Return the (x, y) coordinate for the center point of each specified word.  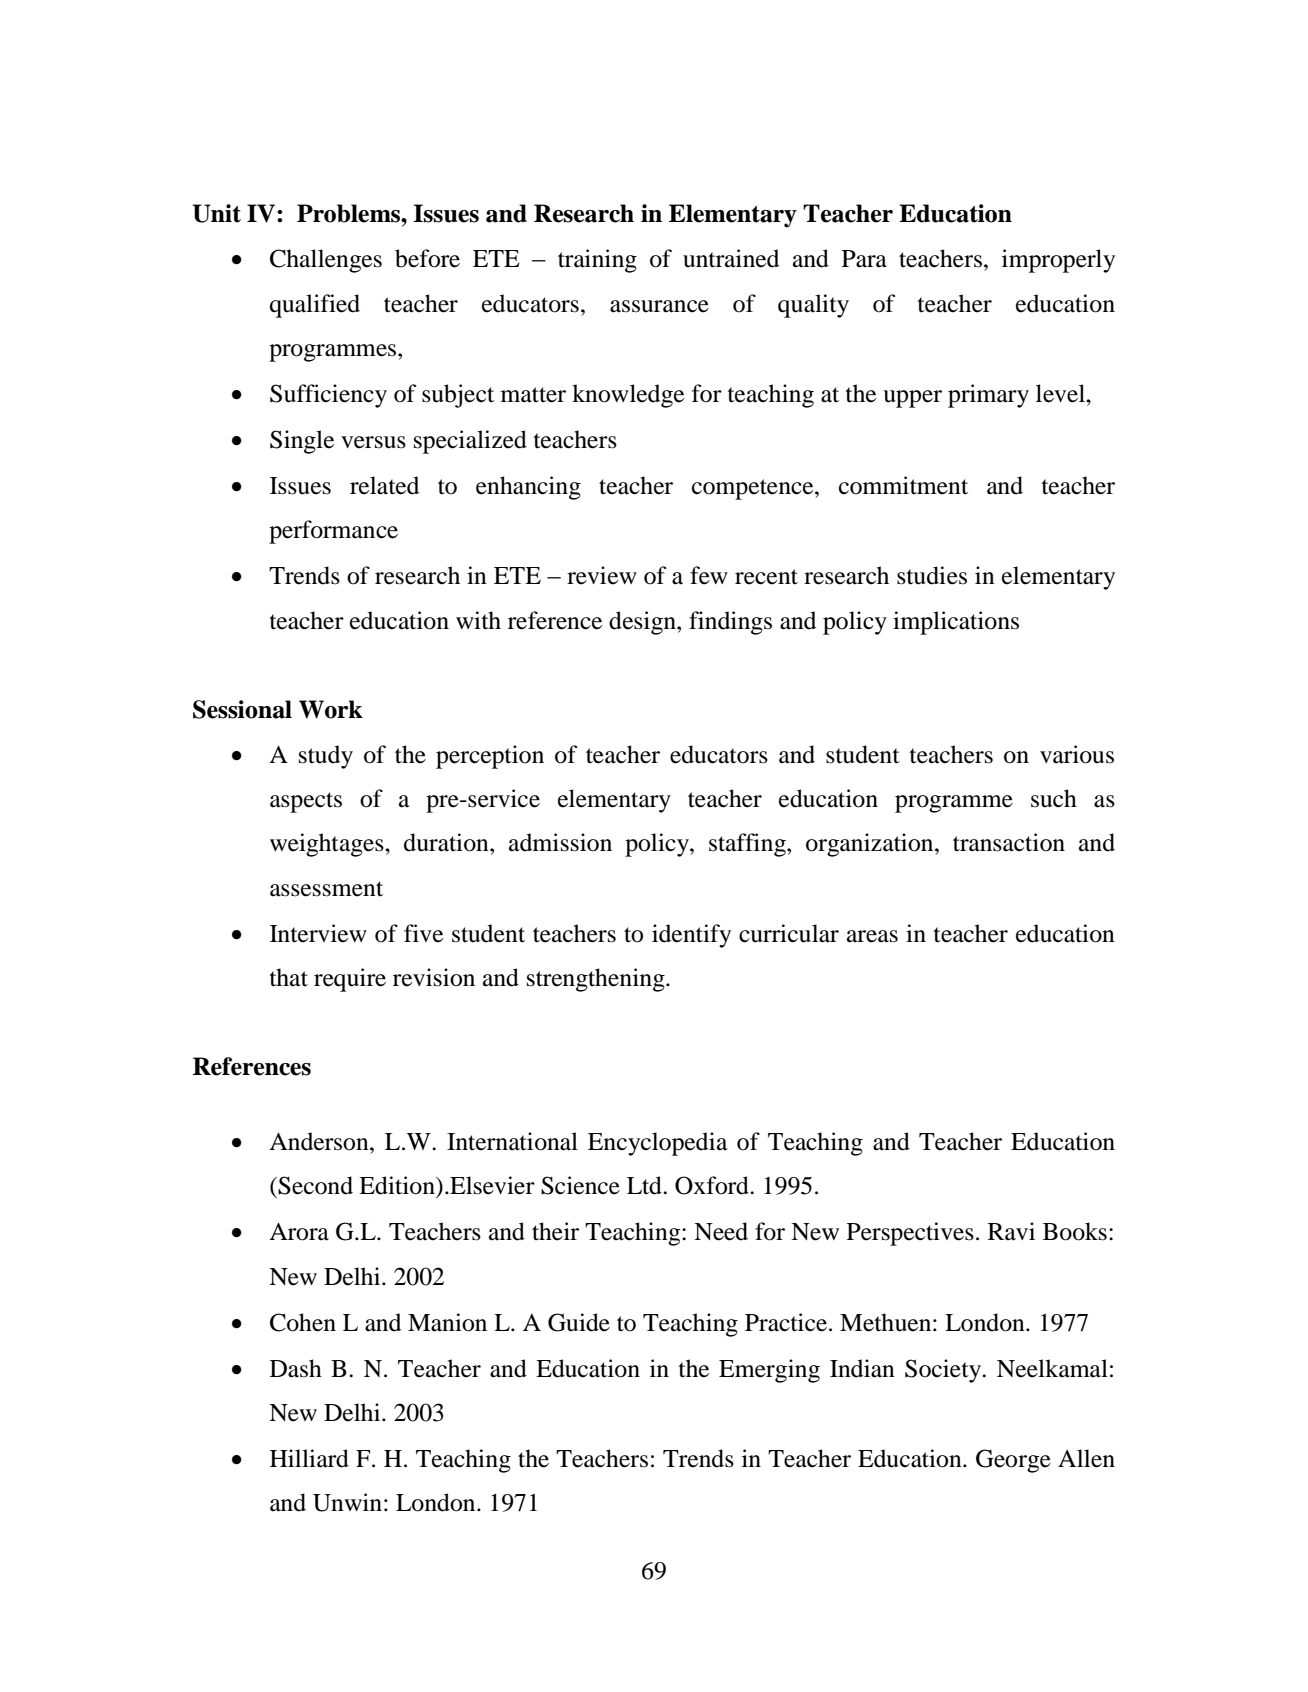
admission (560, 842)
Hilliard (309, 1458)
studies (932, 575)
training (597, 261)
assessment (326, 889)
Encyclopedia (658, 1144)
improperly (1058, 261)
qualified (315, 306)
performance (333, 532)
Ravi (1011, 1231)
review (602, 575)
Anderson (320, 1141)
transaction (1009, 842)
